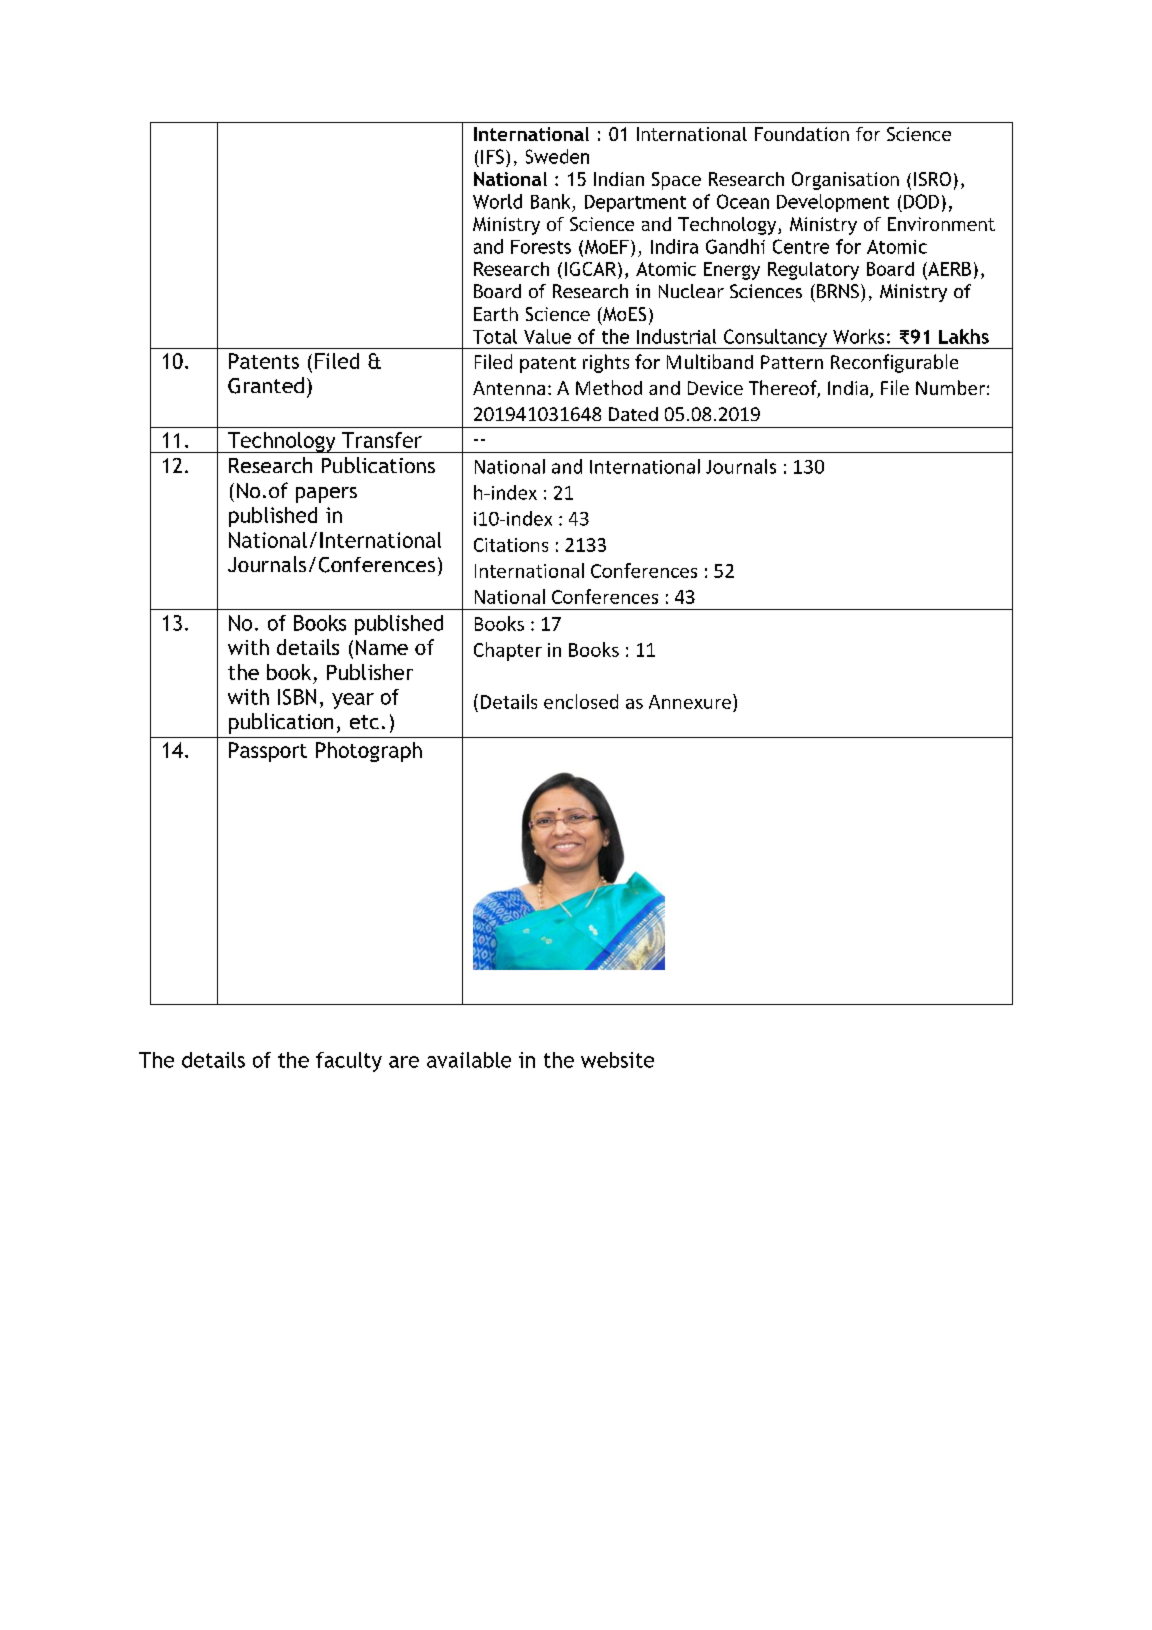 Image resolution: width=1152 pixels, height=1630 pixels. What do you see at coordinates (557, 156) in the document?
I see `Sweden` at bounding box center [557, 156].
